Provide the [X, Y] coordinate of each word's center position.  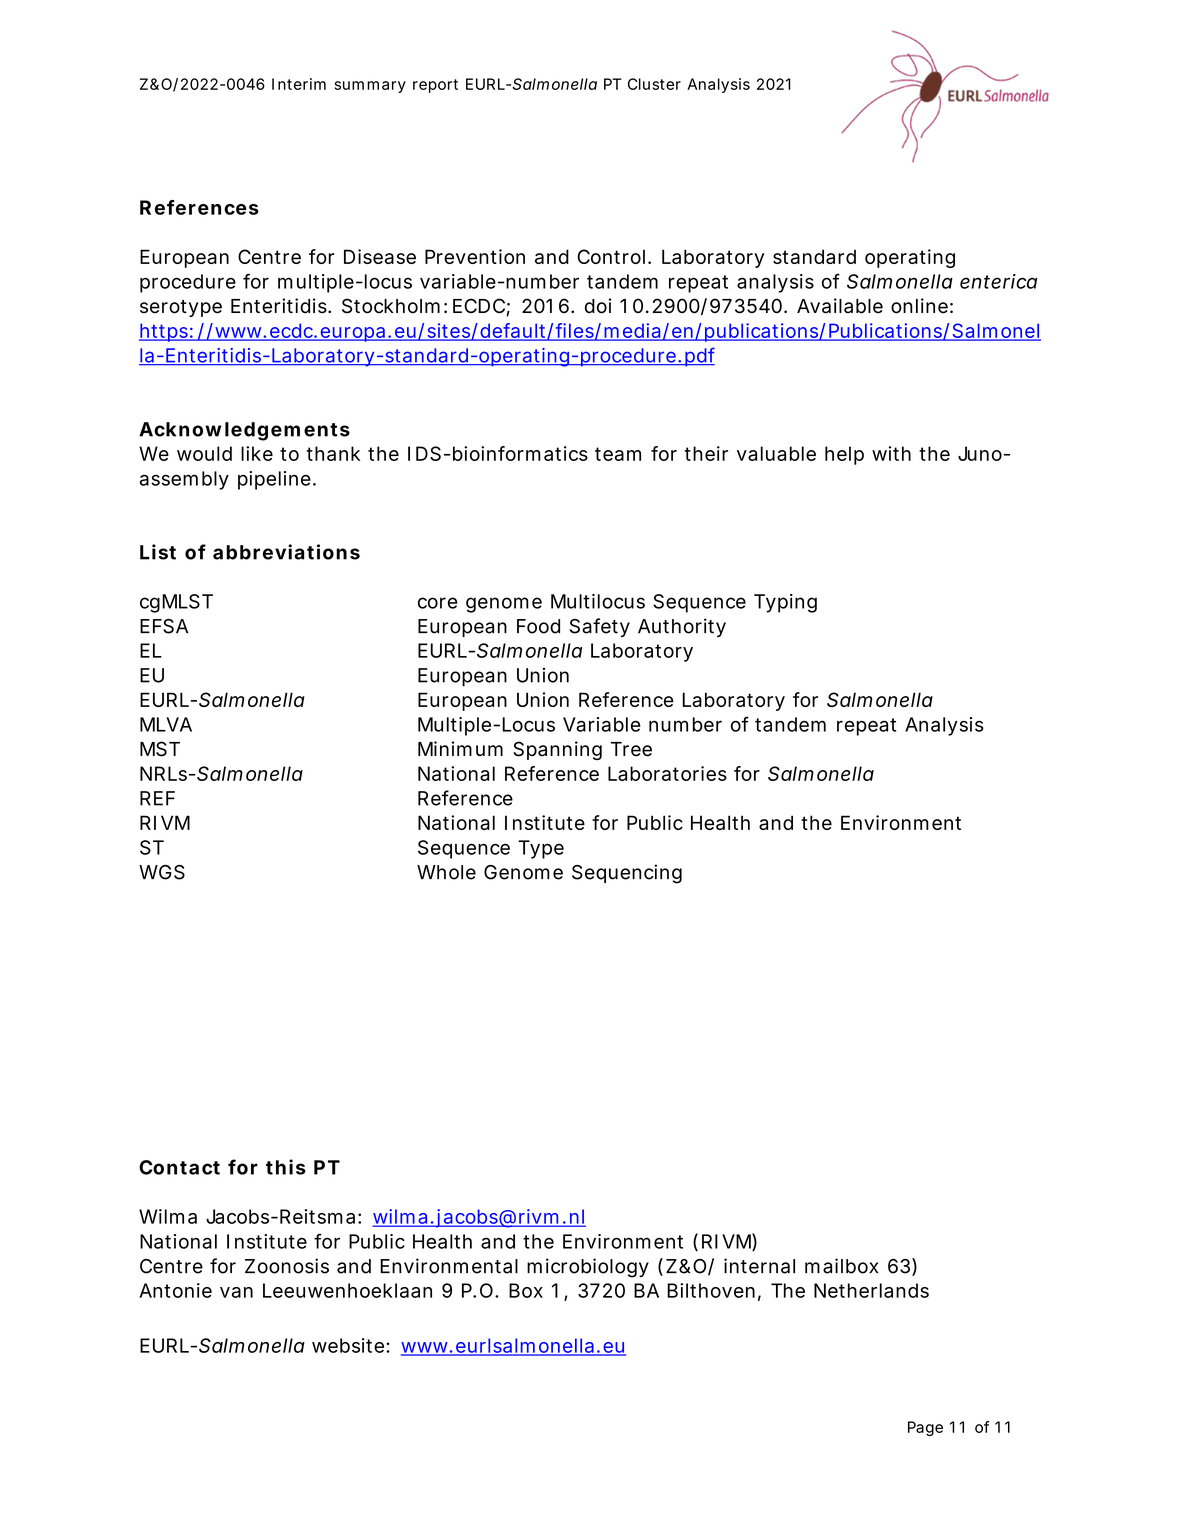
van [236, 1292]
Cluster [654, 84]
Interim [299, 84]
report [435, 86]
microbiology [588, 1268]
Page [925, 1428]
